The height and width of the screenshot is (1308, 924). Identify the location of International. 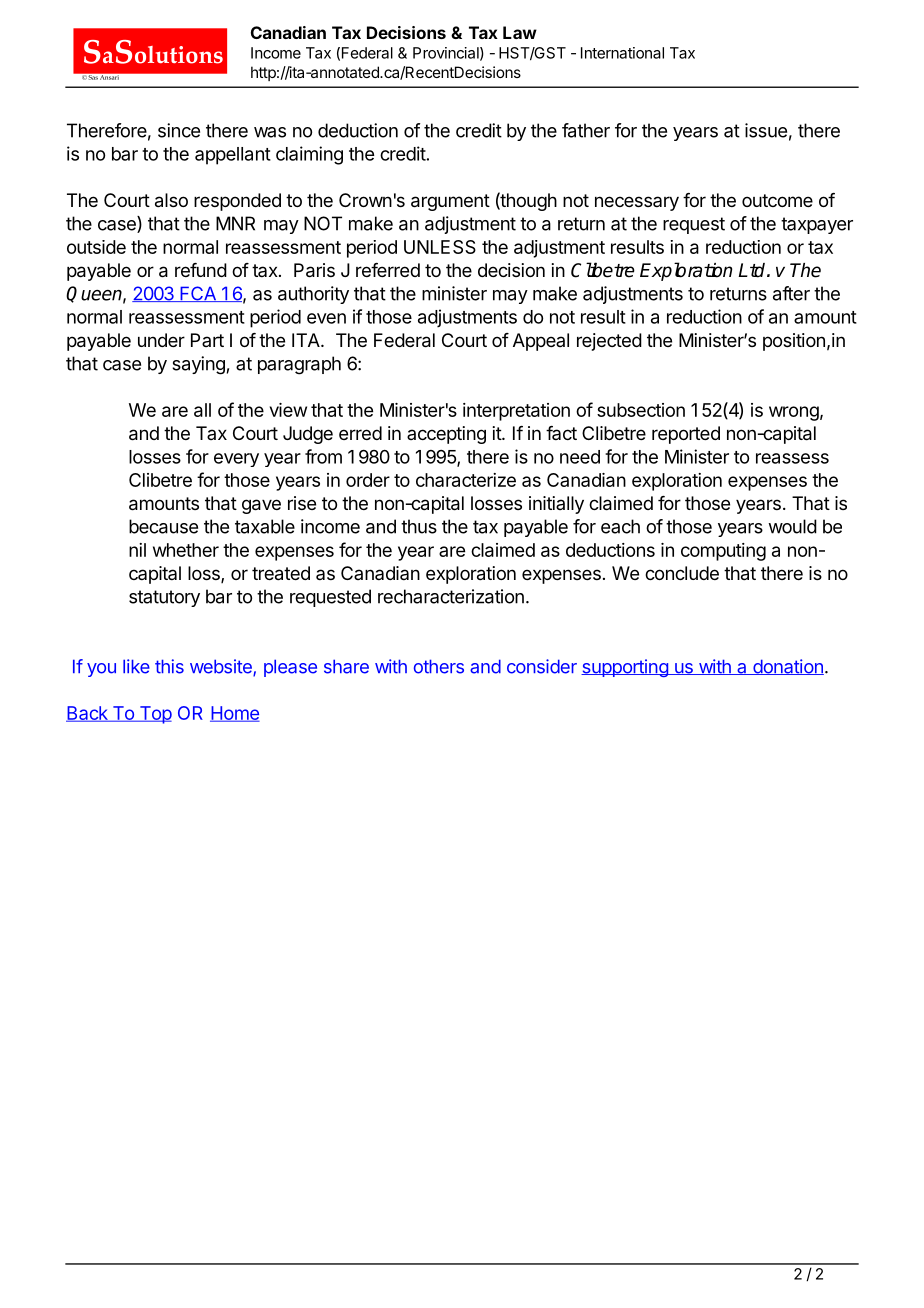
(622, 53).
